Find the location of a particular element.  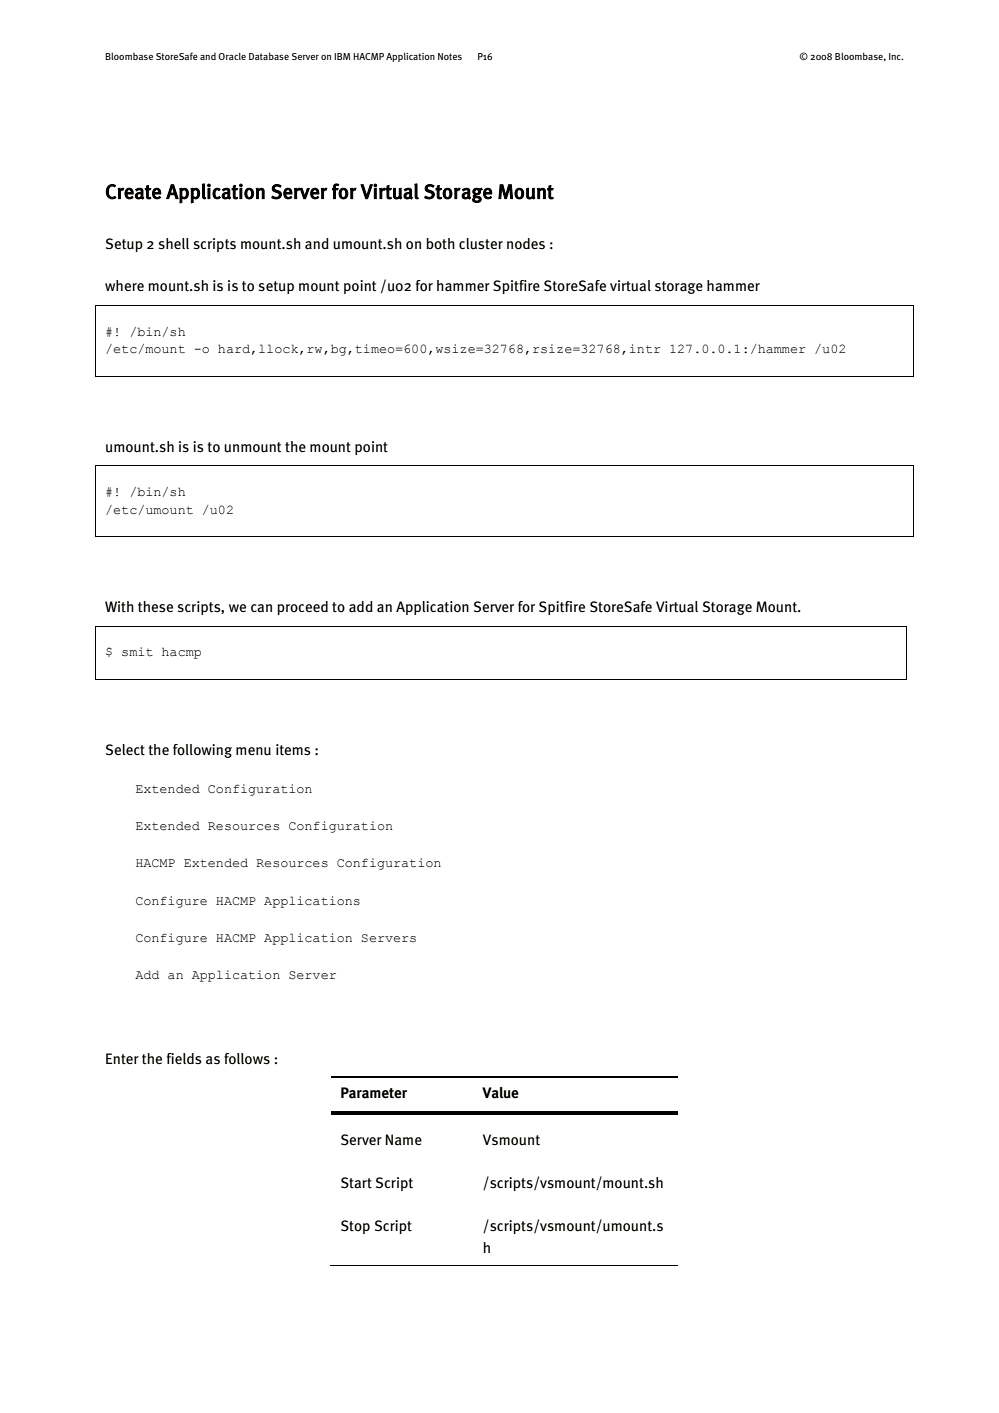

Oracle is located at coordinates (232, 56).
